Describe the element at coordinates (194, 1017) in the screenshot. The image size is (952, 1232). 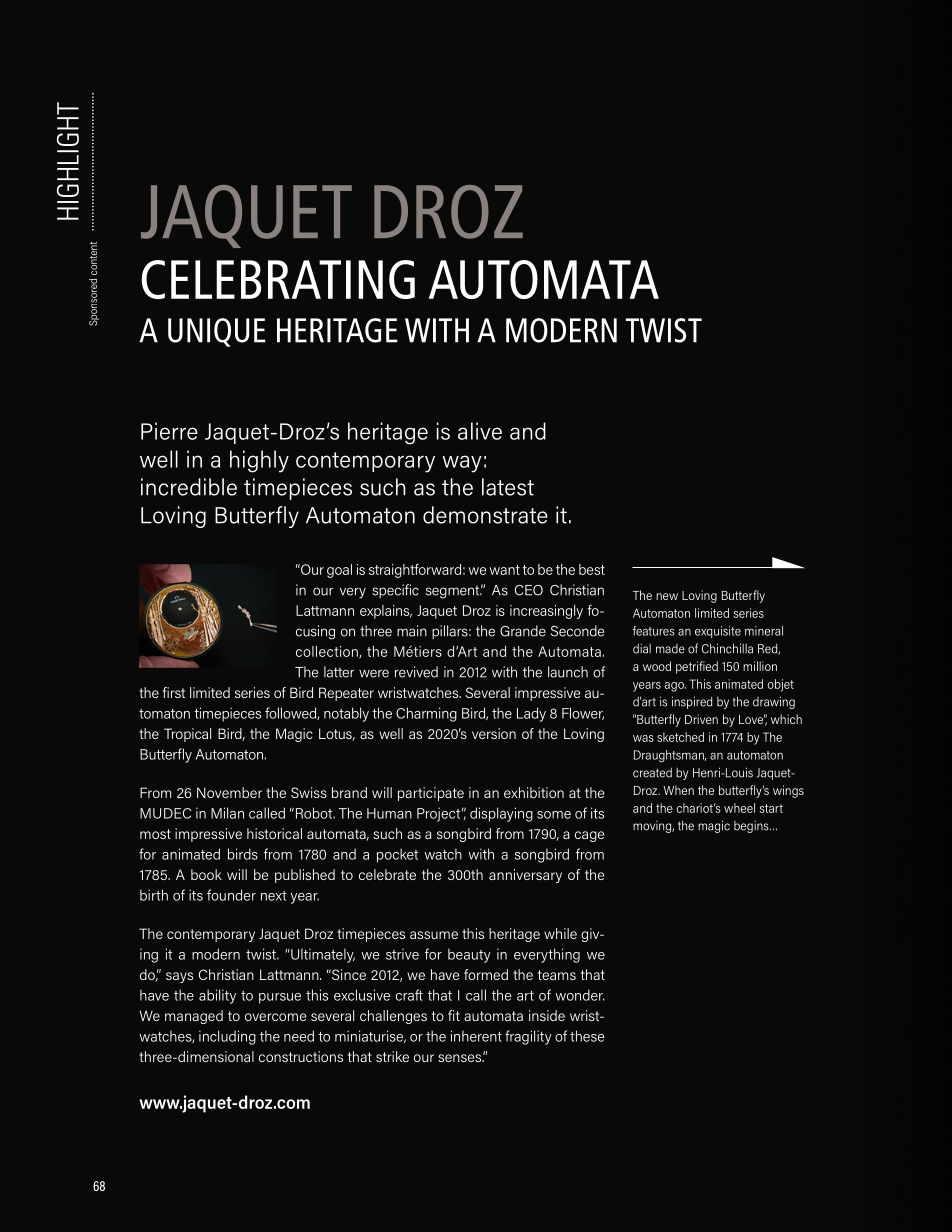
I see `managed` at that location.
